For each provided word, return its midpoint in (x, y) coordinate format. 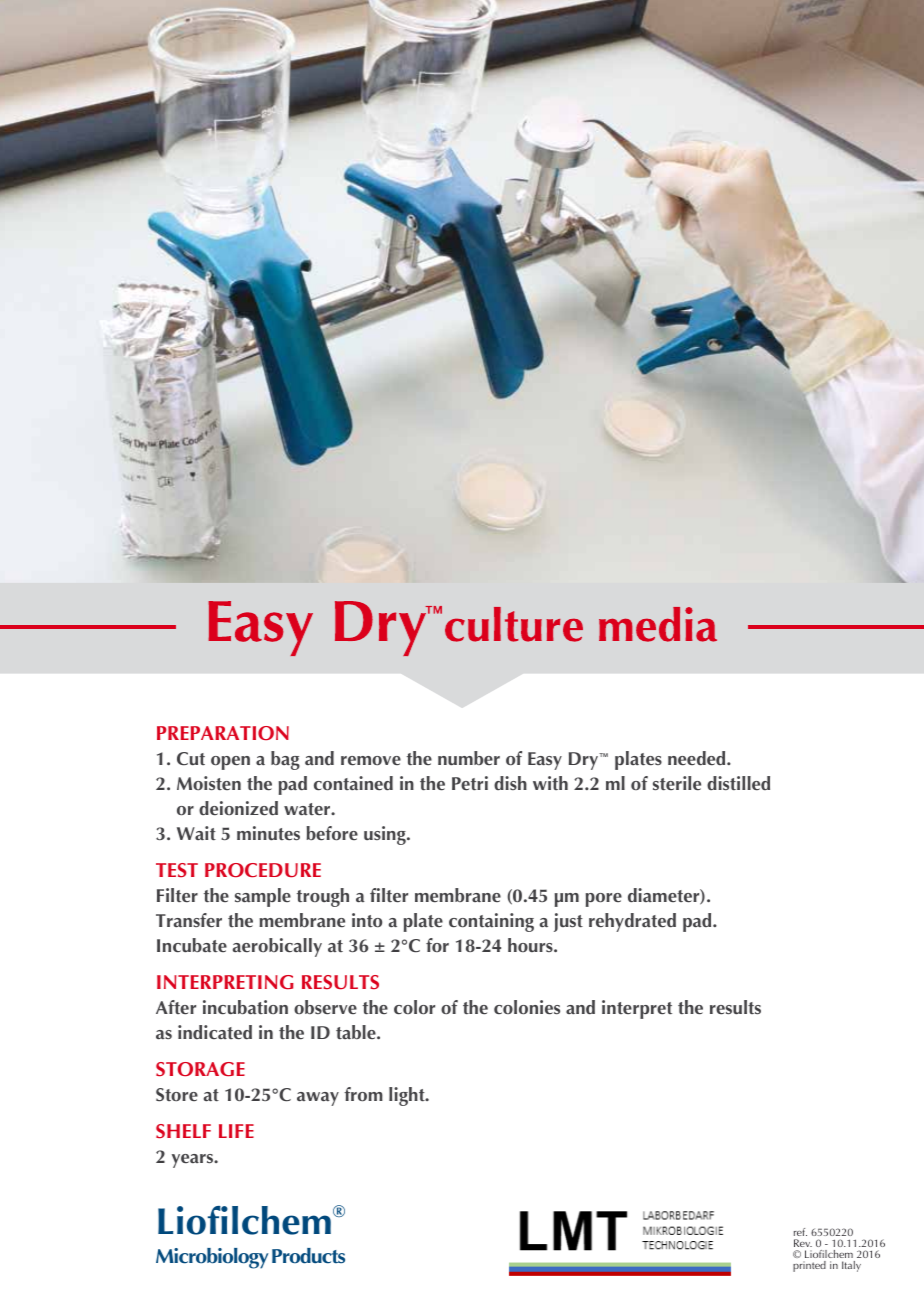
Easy (545, 761)
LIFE (236, 1131)
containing (491, 922)
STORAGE (200, 1069)
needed (698, 758)
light (408, 1096)
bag (285, 760)
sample (263, 897)
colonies (527, 1007)
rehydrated (632, 922)
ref (800, 1234)
